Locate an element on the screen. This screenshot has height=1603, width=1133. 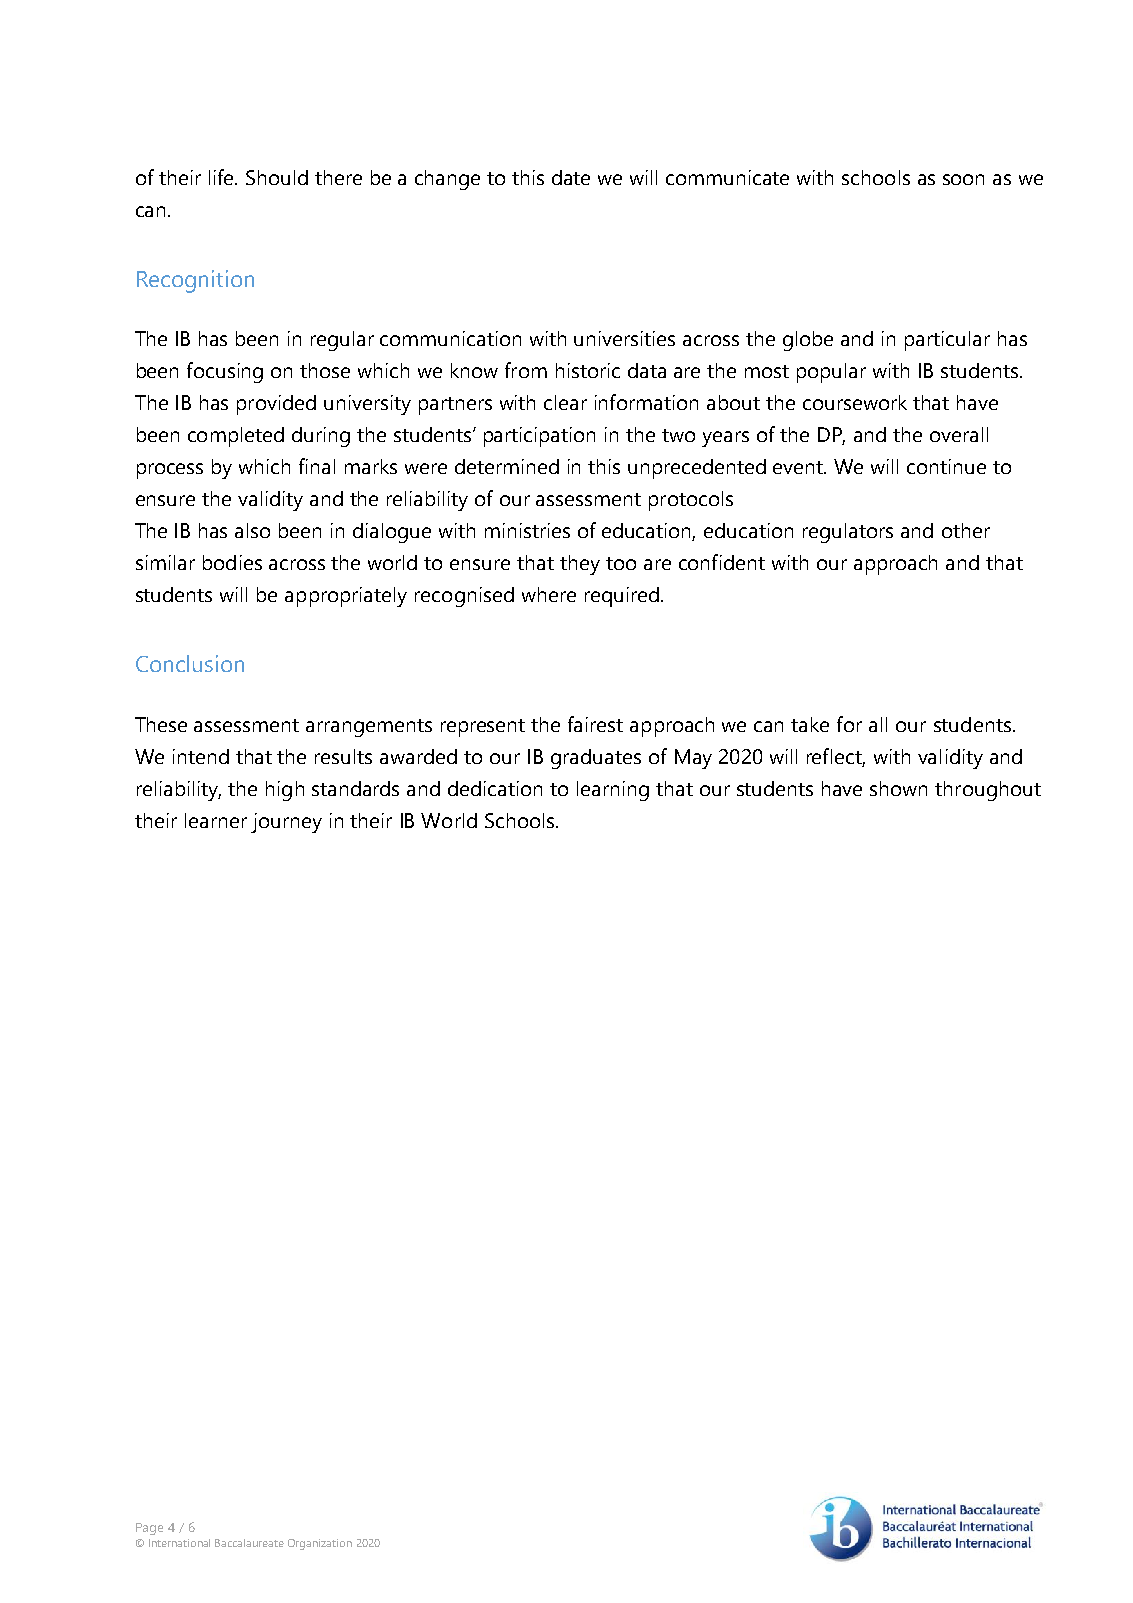
take is located at coordinates (810, 724).
